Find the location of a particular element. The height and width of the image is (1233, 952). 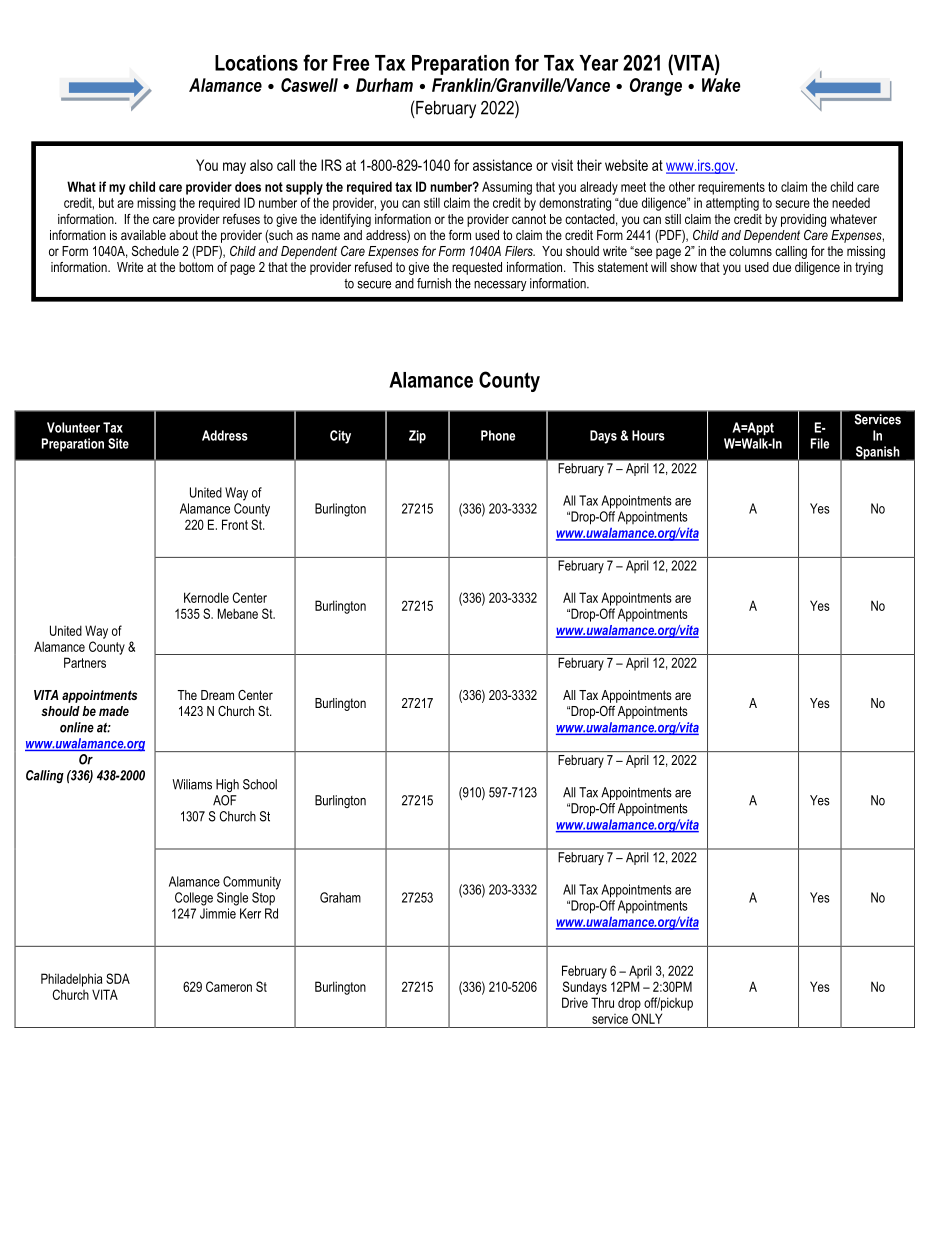

Durham is located at coordinates (384, 85).
